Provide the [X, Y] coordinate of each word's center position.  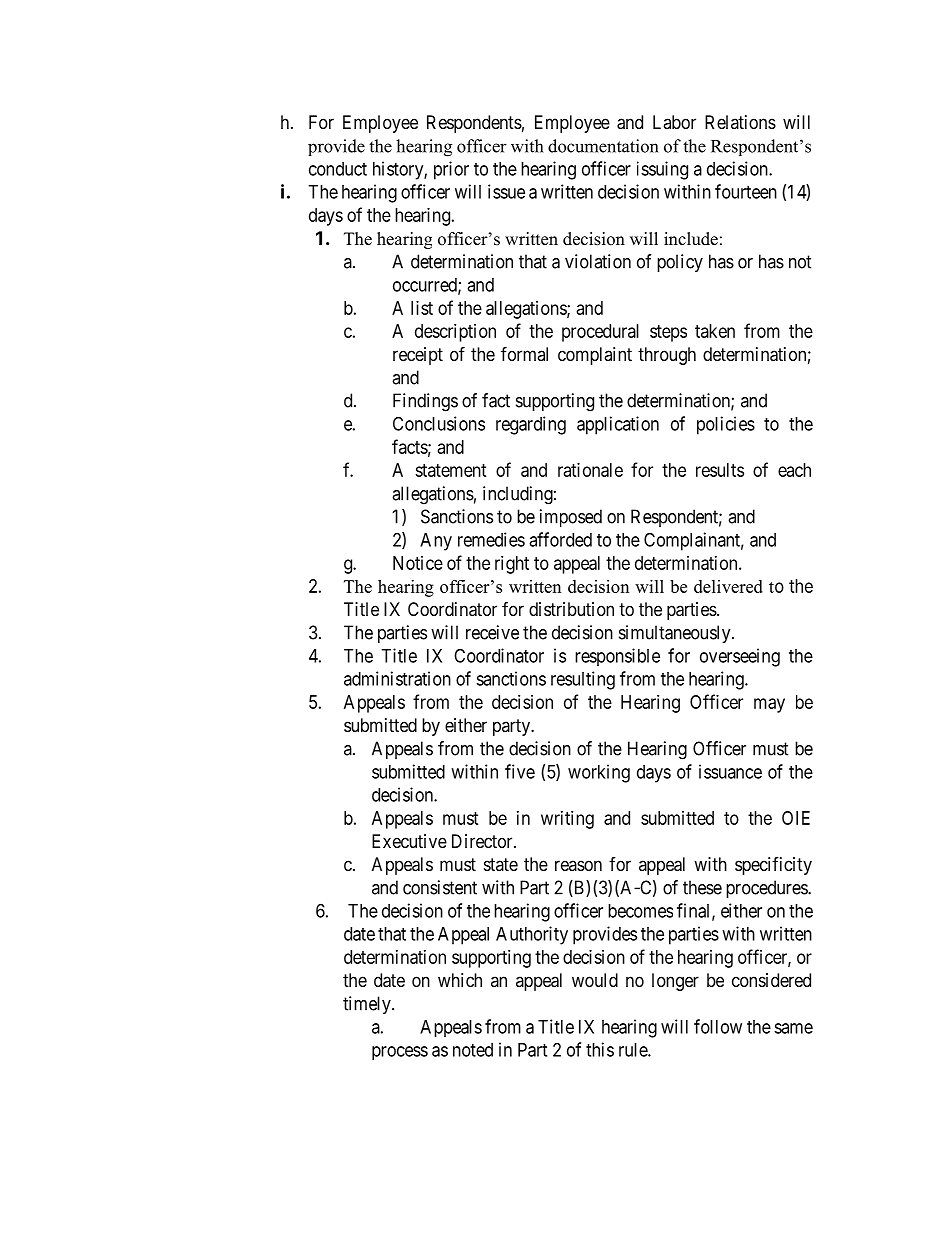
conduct [338, 169]
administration [397, 678]
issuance [730, 771]
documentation [603, 146]
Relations [740, 122]
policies [726, 425]
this [600, 1049]
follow [718, 1026]
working [599, 773]
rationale [590, 470]
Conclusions [439, 423]
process [400, 1053]
